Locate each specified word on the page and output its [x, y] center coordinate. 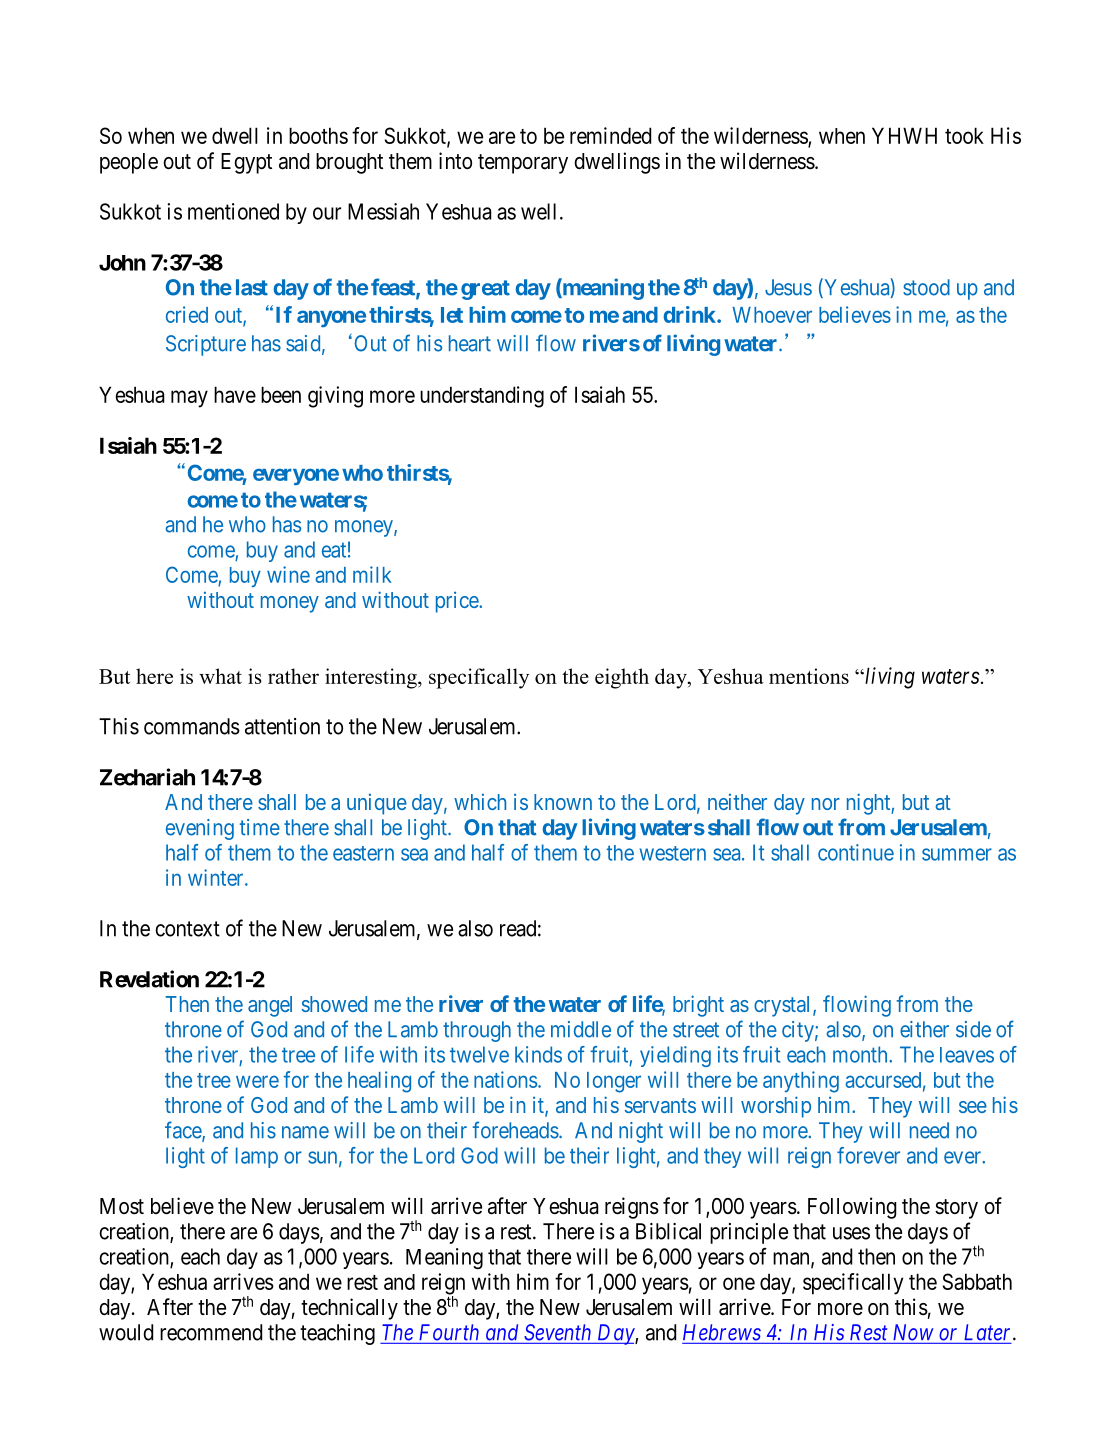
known [563, 802]
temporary [523, 164]
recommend [211, 1332]
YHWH [904, 135]
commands [192, 726]
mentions [809, 676]
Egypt [246, 163]
